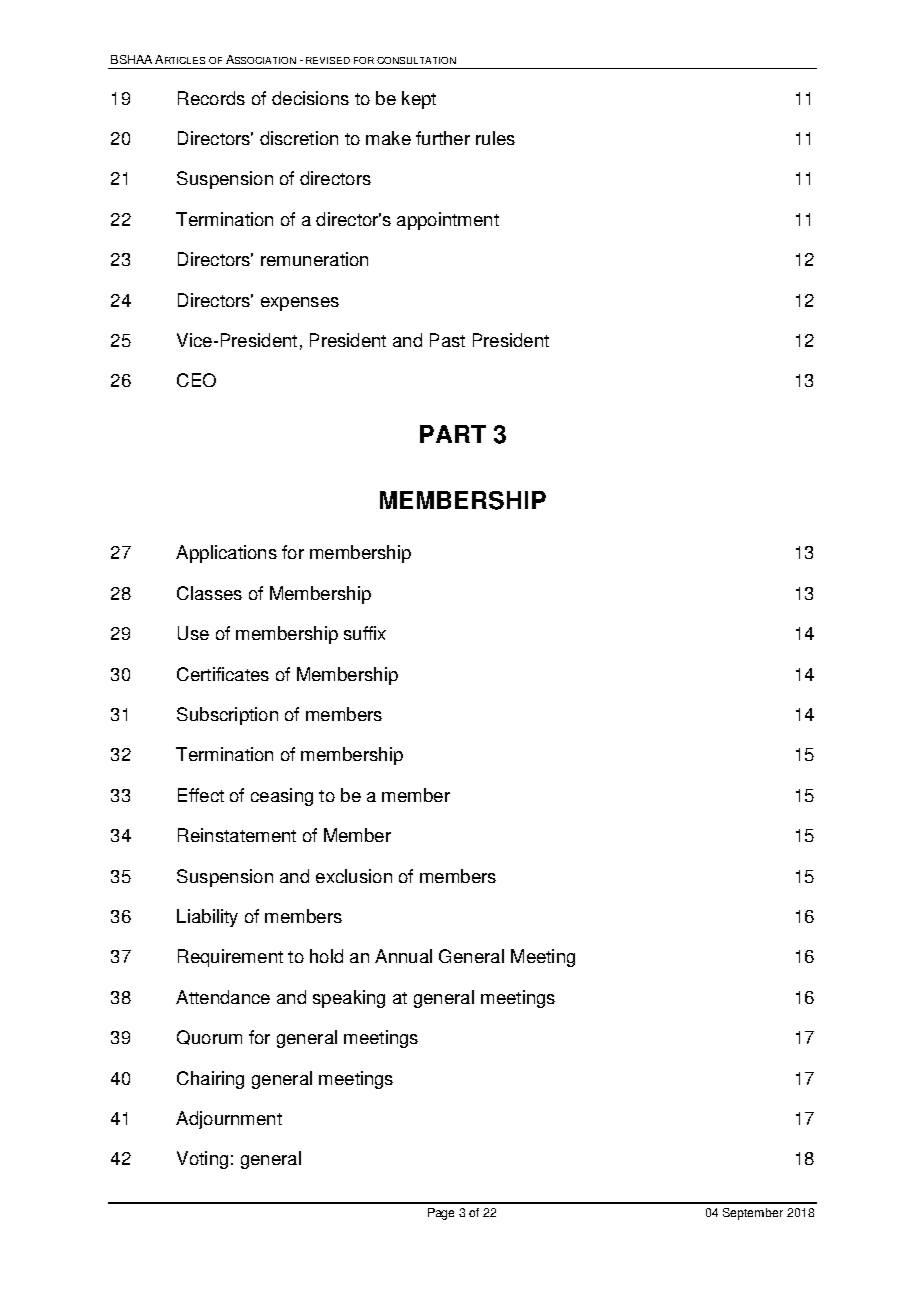  I want to click on PART, so click(453, 434).
